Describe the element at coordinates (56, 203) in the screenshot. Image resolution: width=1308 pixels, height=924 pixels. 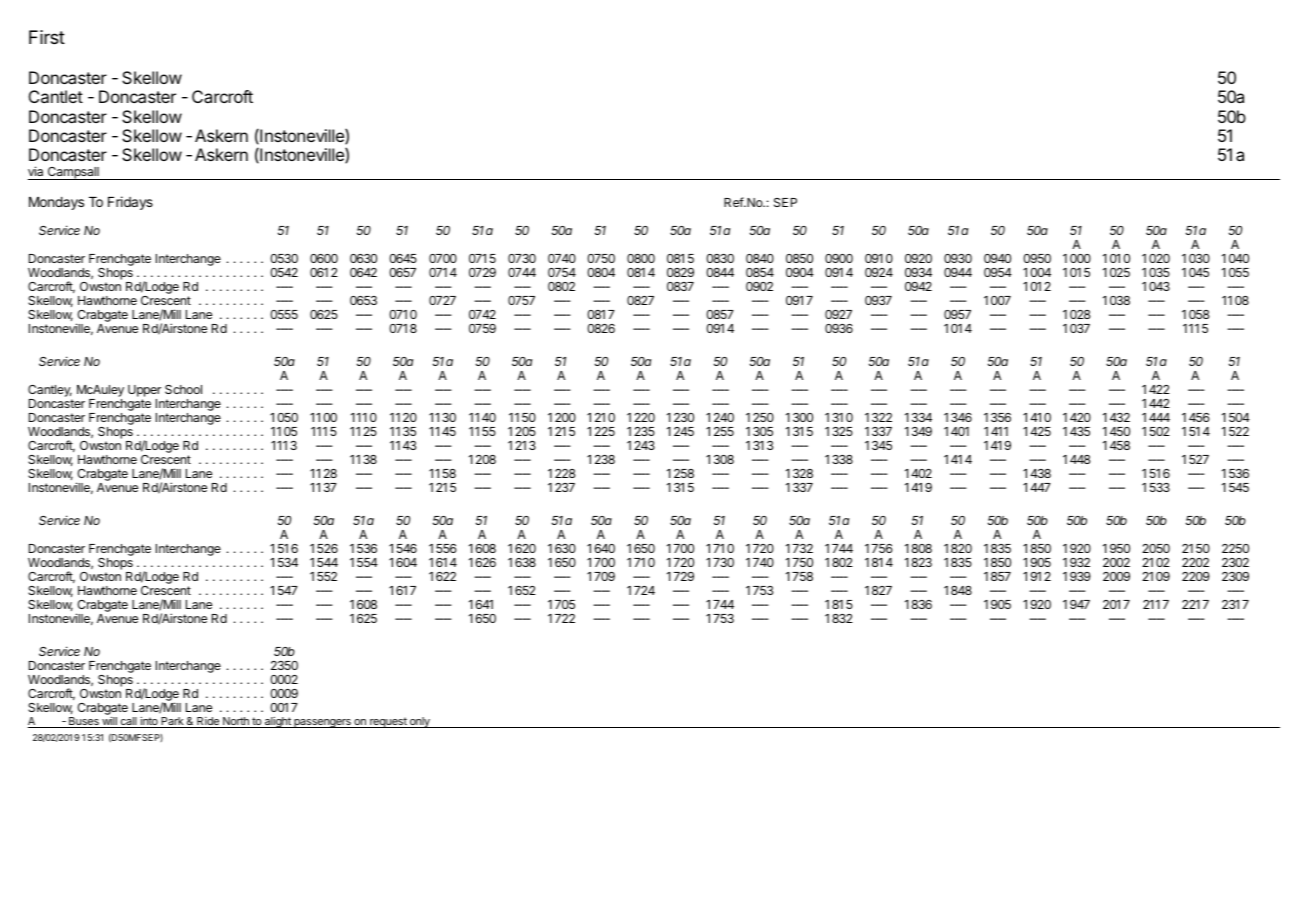
I see `Mondays` at that location.
